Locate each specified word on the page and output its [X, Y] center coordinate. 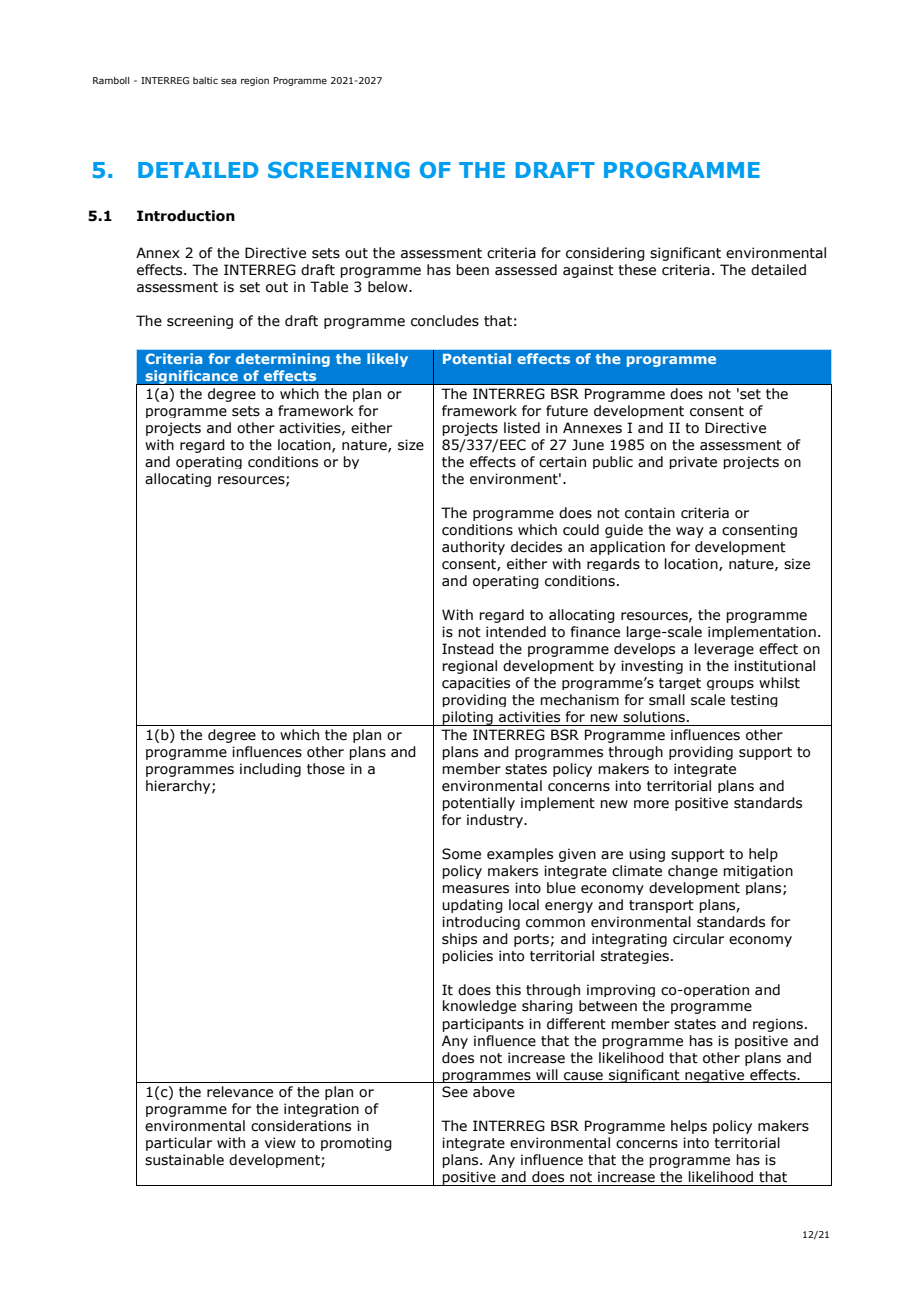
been [472, 270]
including [270, 770]
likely [387, 360]
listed [522, 428]
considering [605, 254]
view [280, 1143]
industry [496, 821]
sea [229, 81]
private [693, 462]
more [651, 804]
